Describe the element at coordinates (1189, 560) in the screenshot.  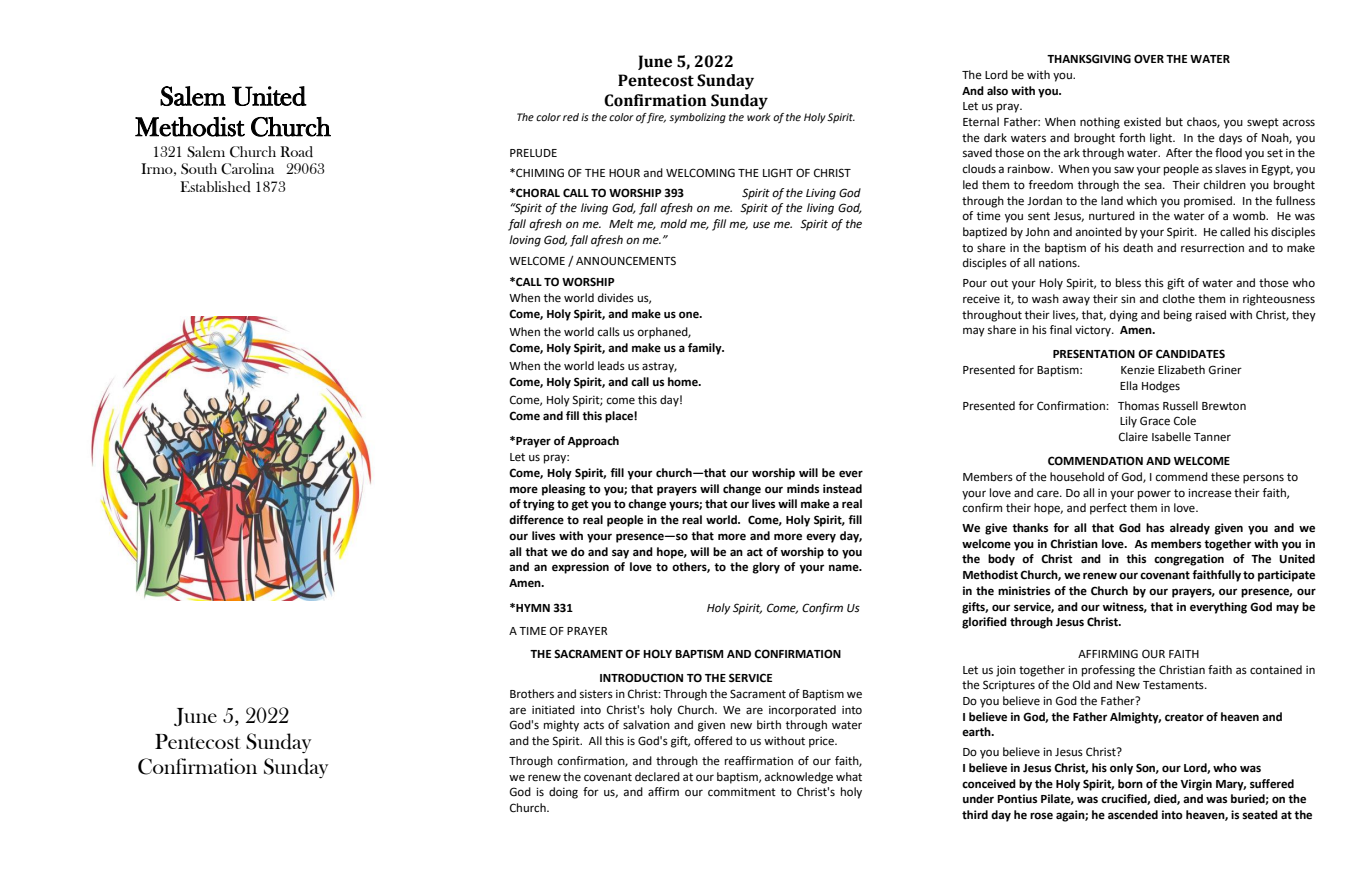
I see `congregation` at that location.
